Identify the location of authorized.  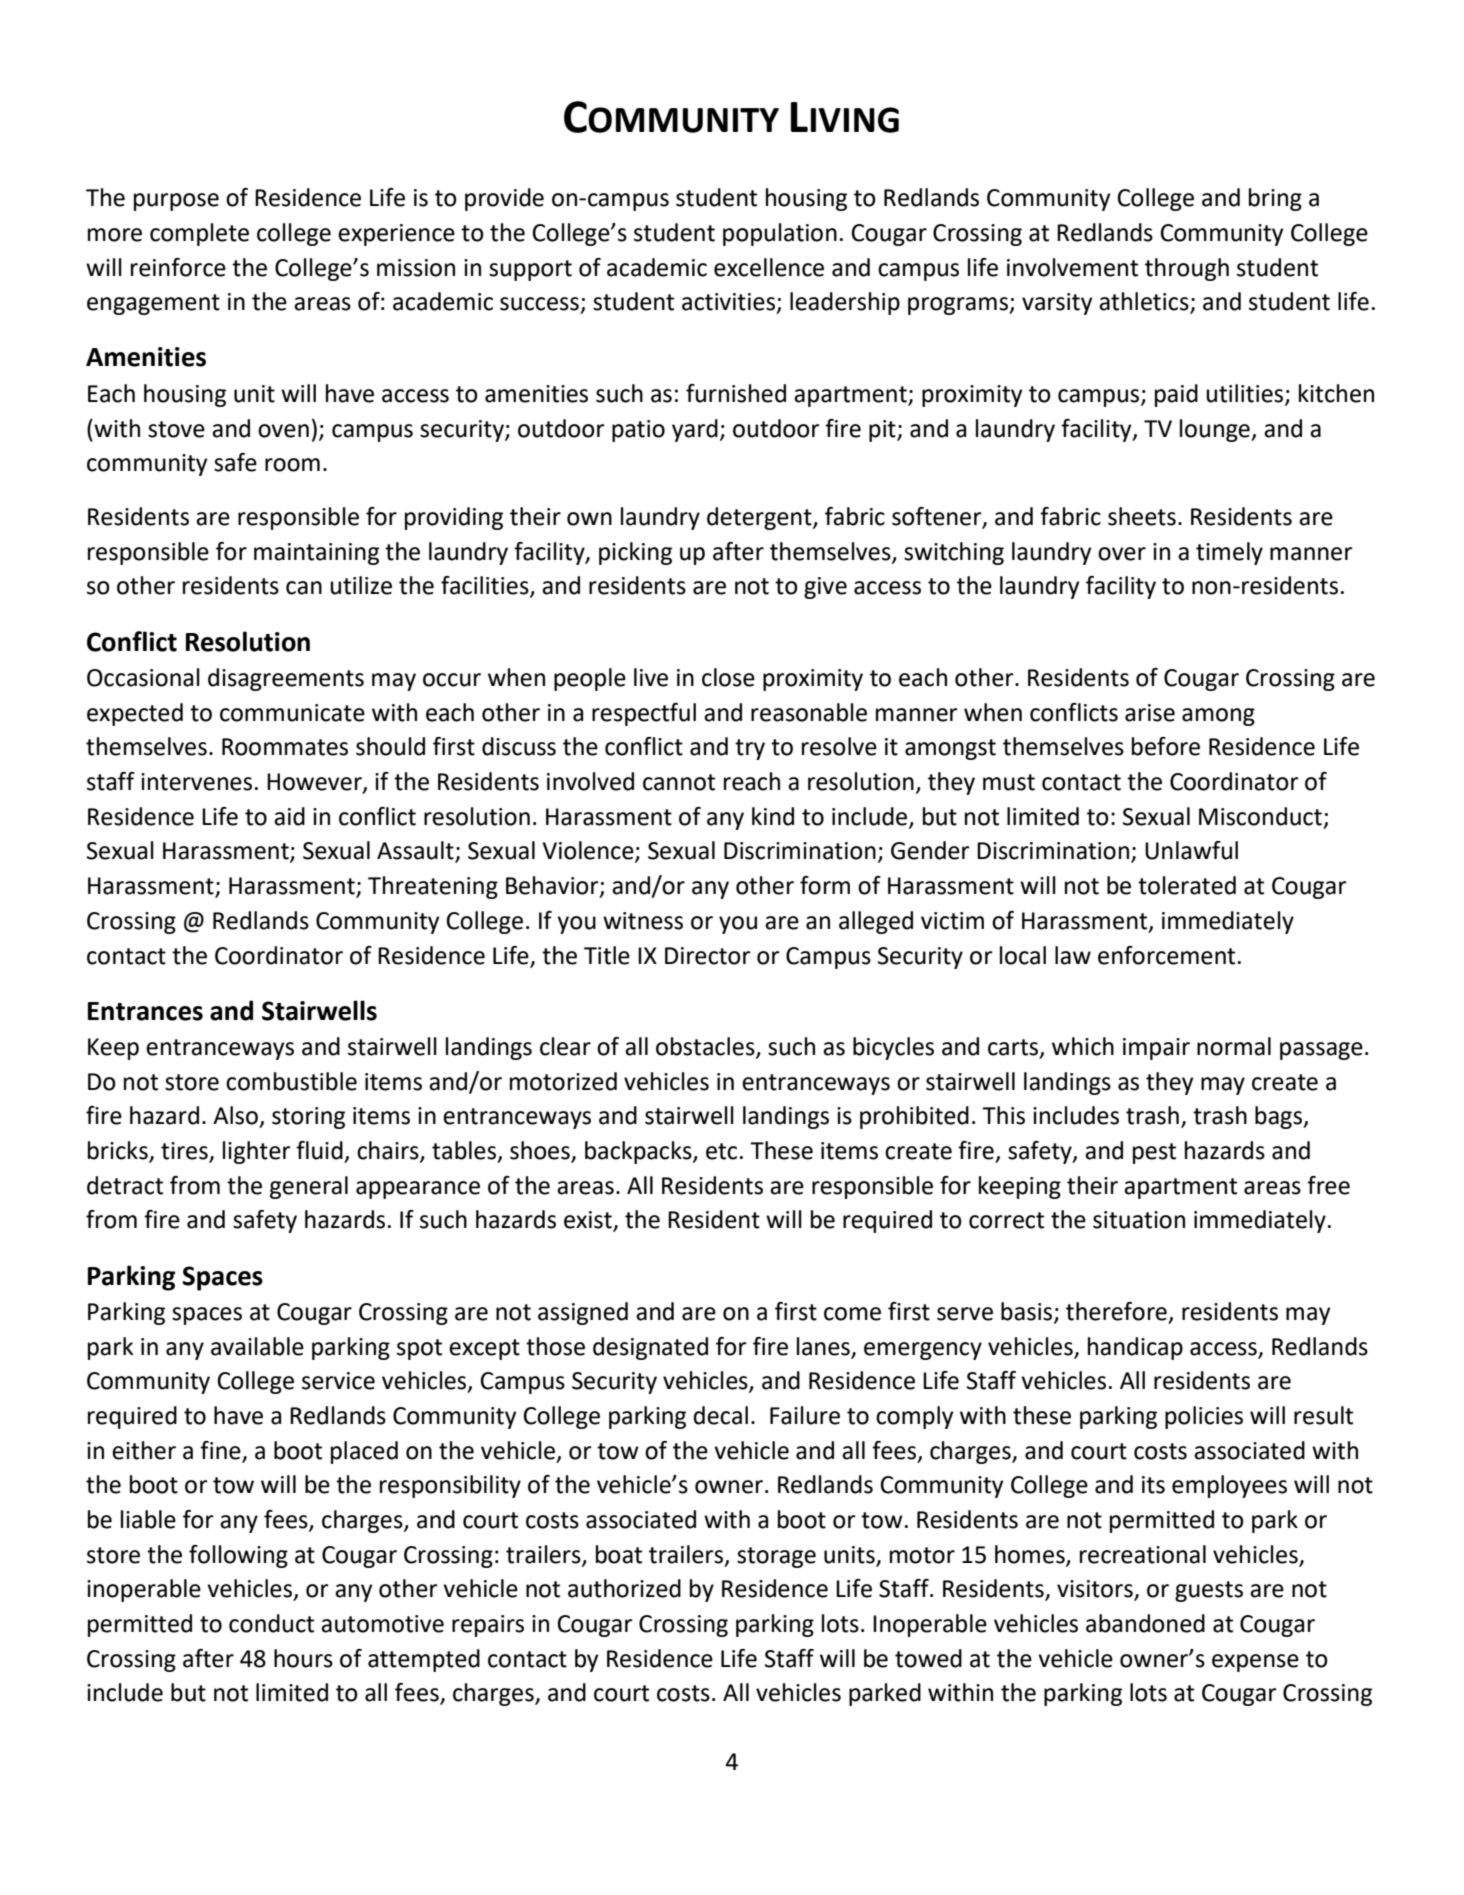
(624, 1588).
